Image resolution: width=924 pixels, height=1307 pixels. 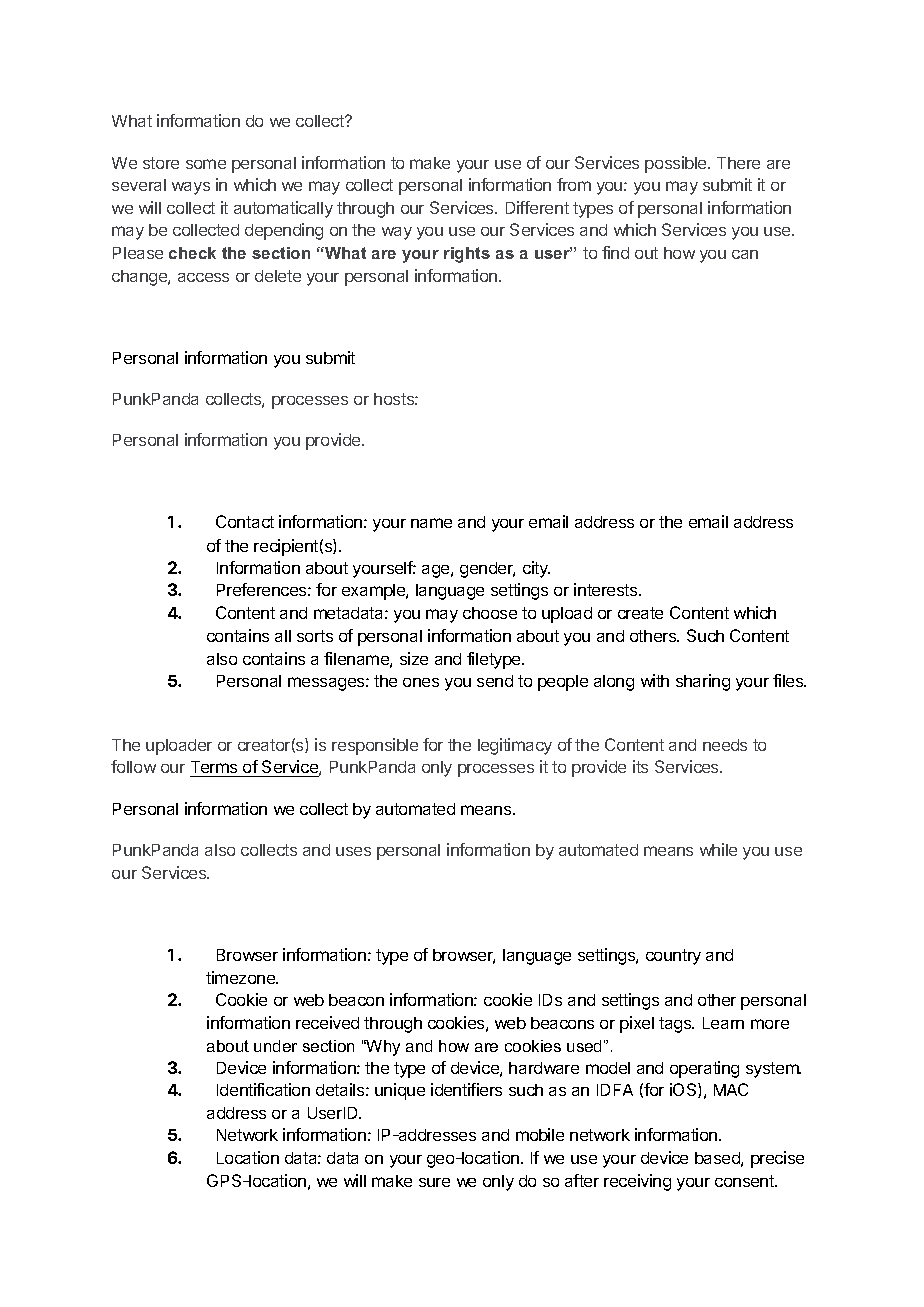 What do you see at coordinates (242, 977) in the image?
I see `timezone` at bounding box center [242, 977].
